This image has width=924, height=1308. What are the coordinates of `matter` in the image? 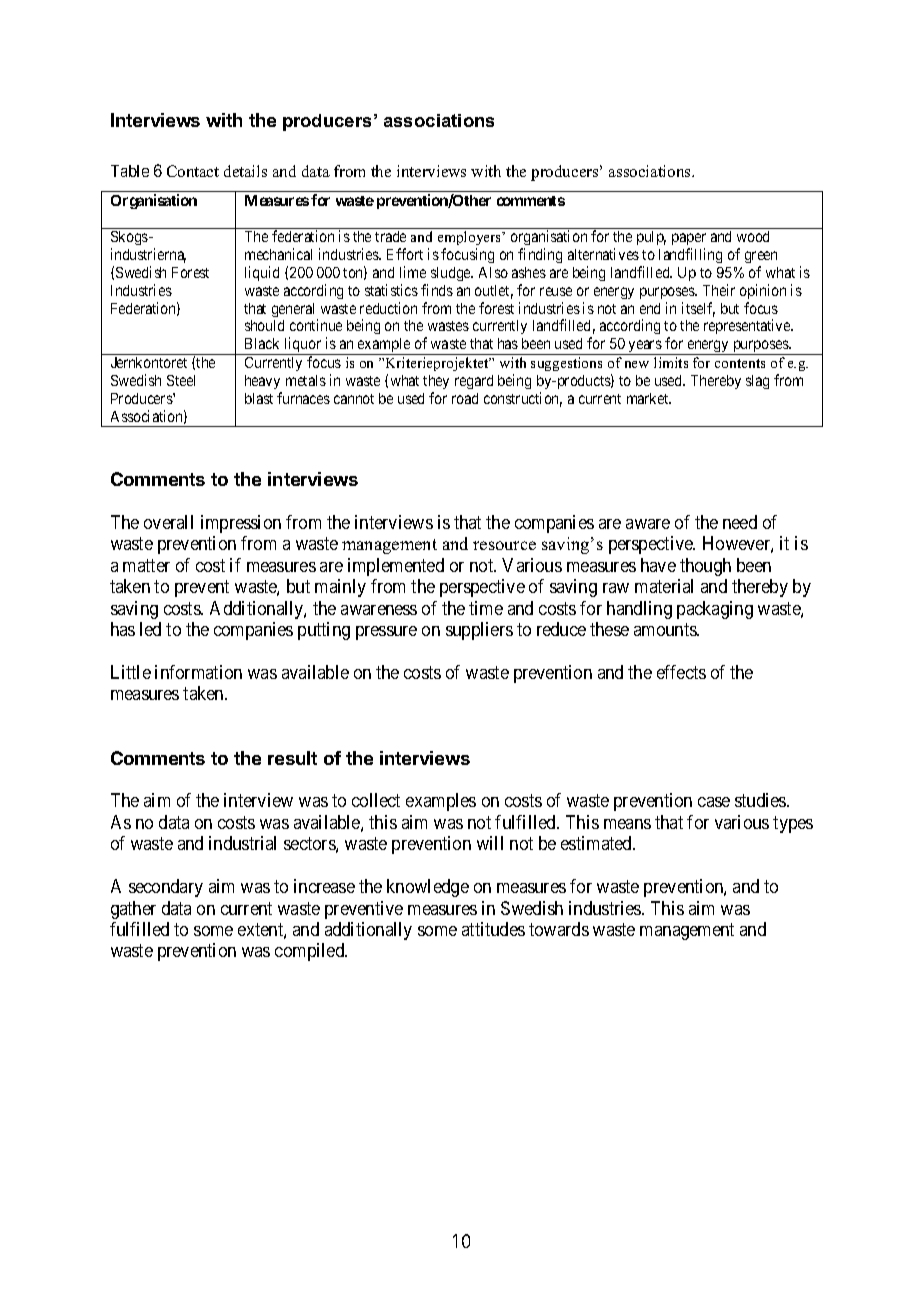 It's located at (146, 565).
